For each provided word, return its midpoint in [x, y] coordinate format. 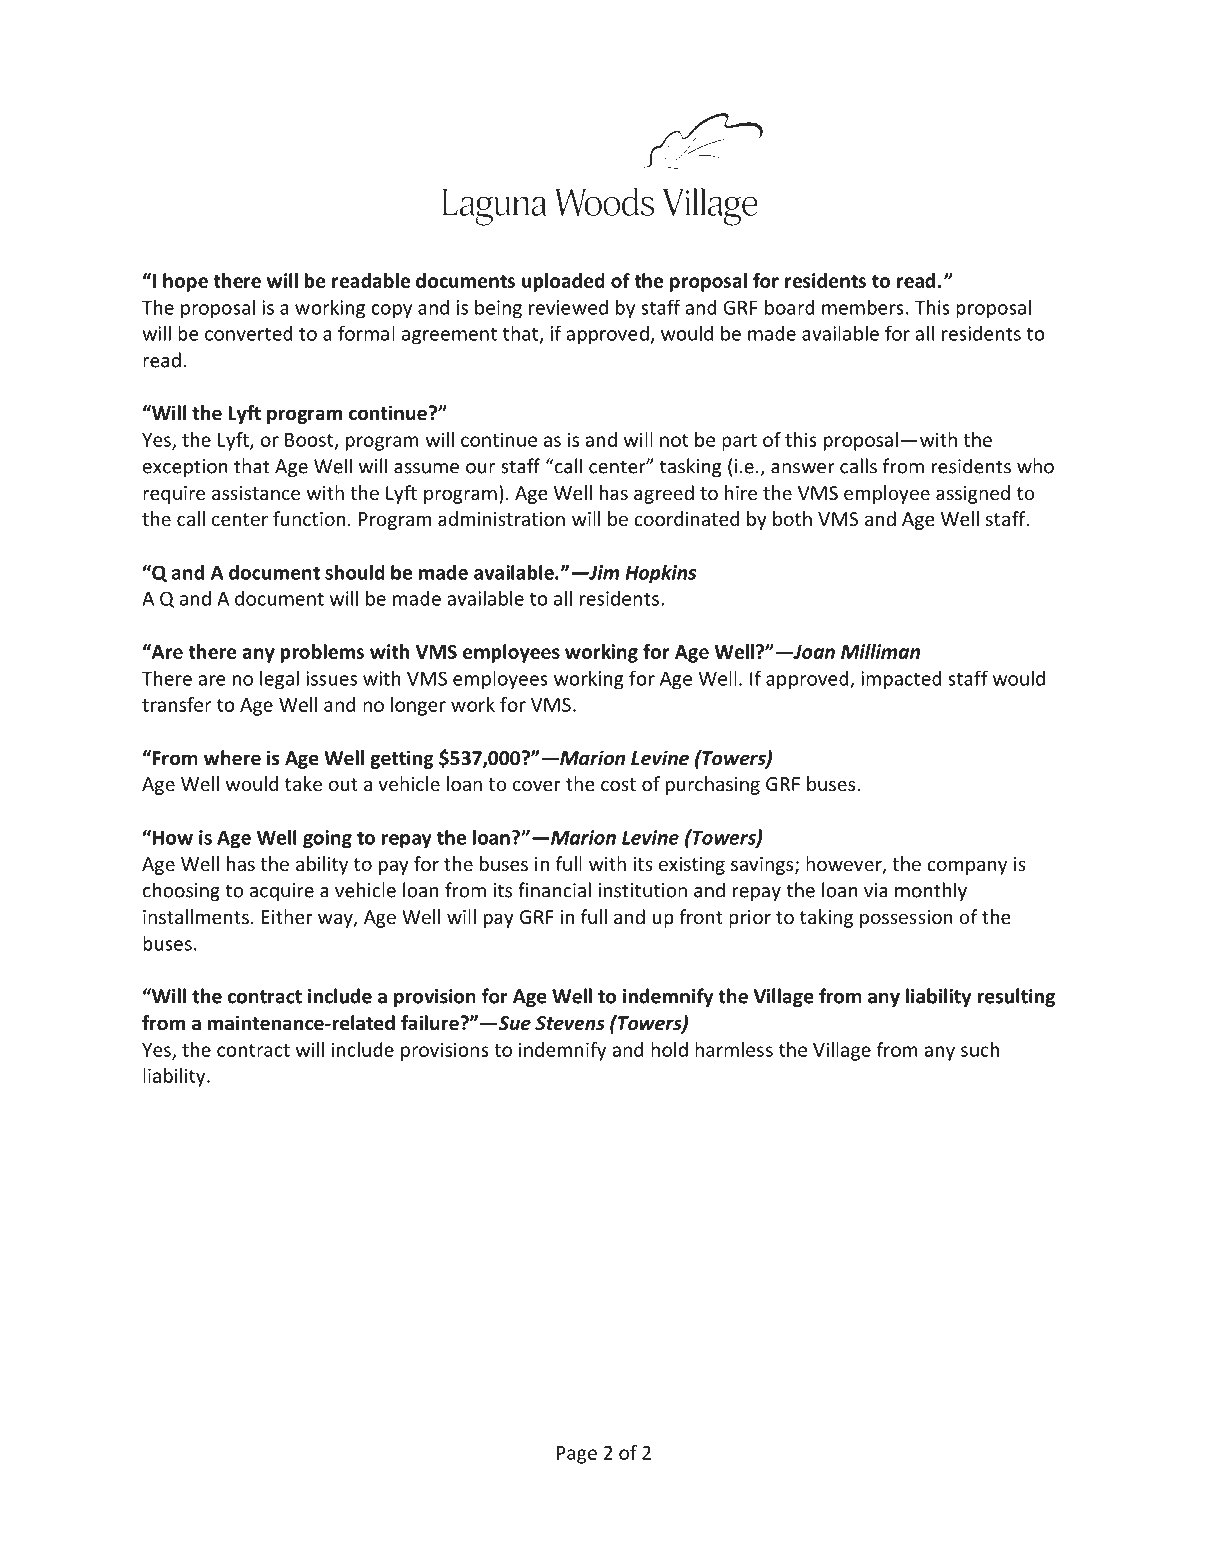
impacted [901, 680]
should [355, 572]
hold [669, 1049]
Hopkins [660, 574]
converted [249, 333]
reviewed [568, 307]
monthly [931, 891]
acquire [282, 892]
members [863, 307]
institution [642, 890]
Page [577, 1455]
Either [287, 916]
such [980, 1049]
